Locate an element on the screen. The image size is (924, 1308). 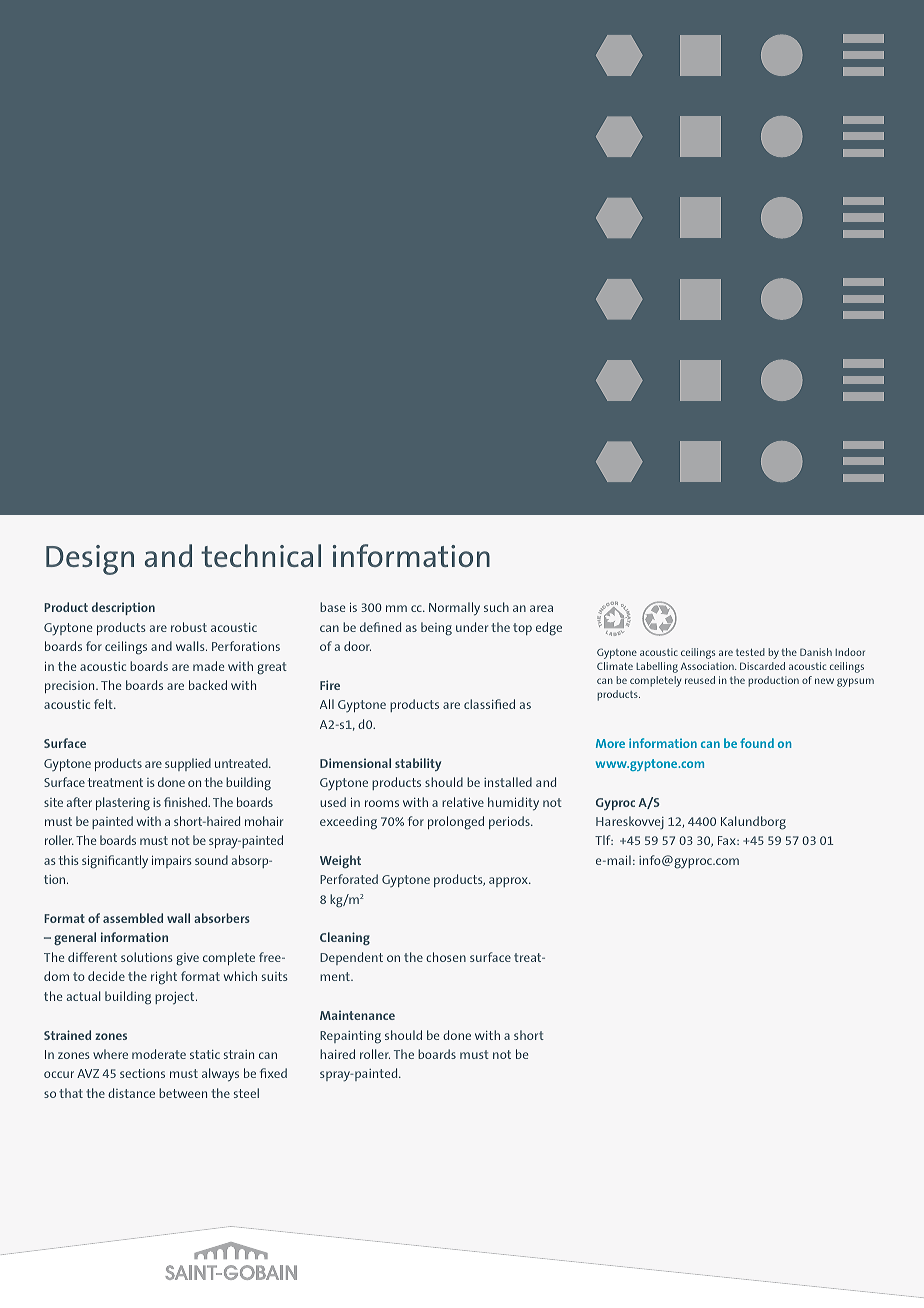
Fax is located at coordinates (728, 840).
